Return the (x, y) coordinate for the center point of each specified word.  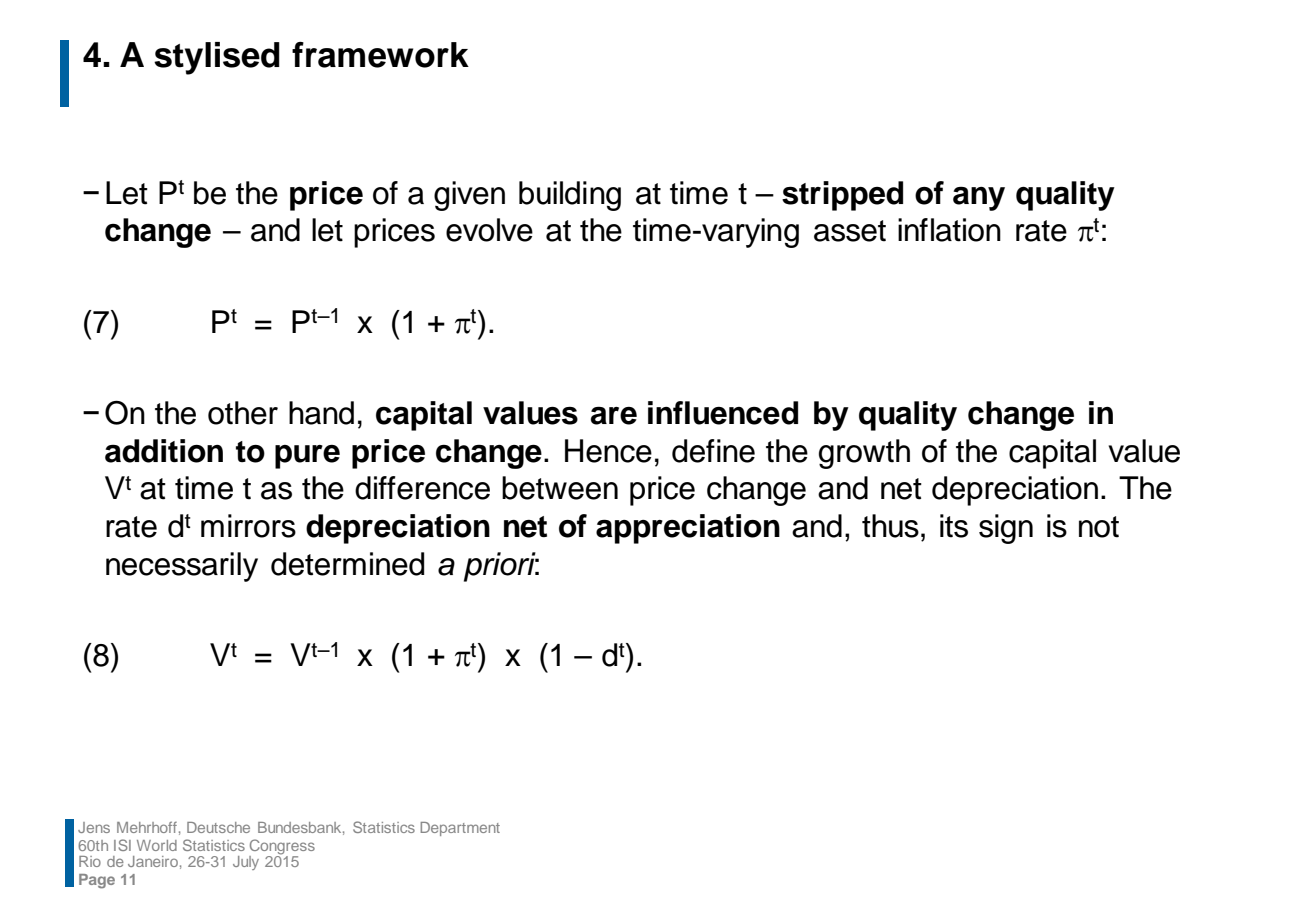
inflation (949, 230)
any (979, 199)
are (614, 415)
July (246, 863)
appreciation (688, 529)
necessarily (182, 567)
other (243, 413)
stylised (217, 58)
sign (1006, 529)
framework (380, 55)
